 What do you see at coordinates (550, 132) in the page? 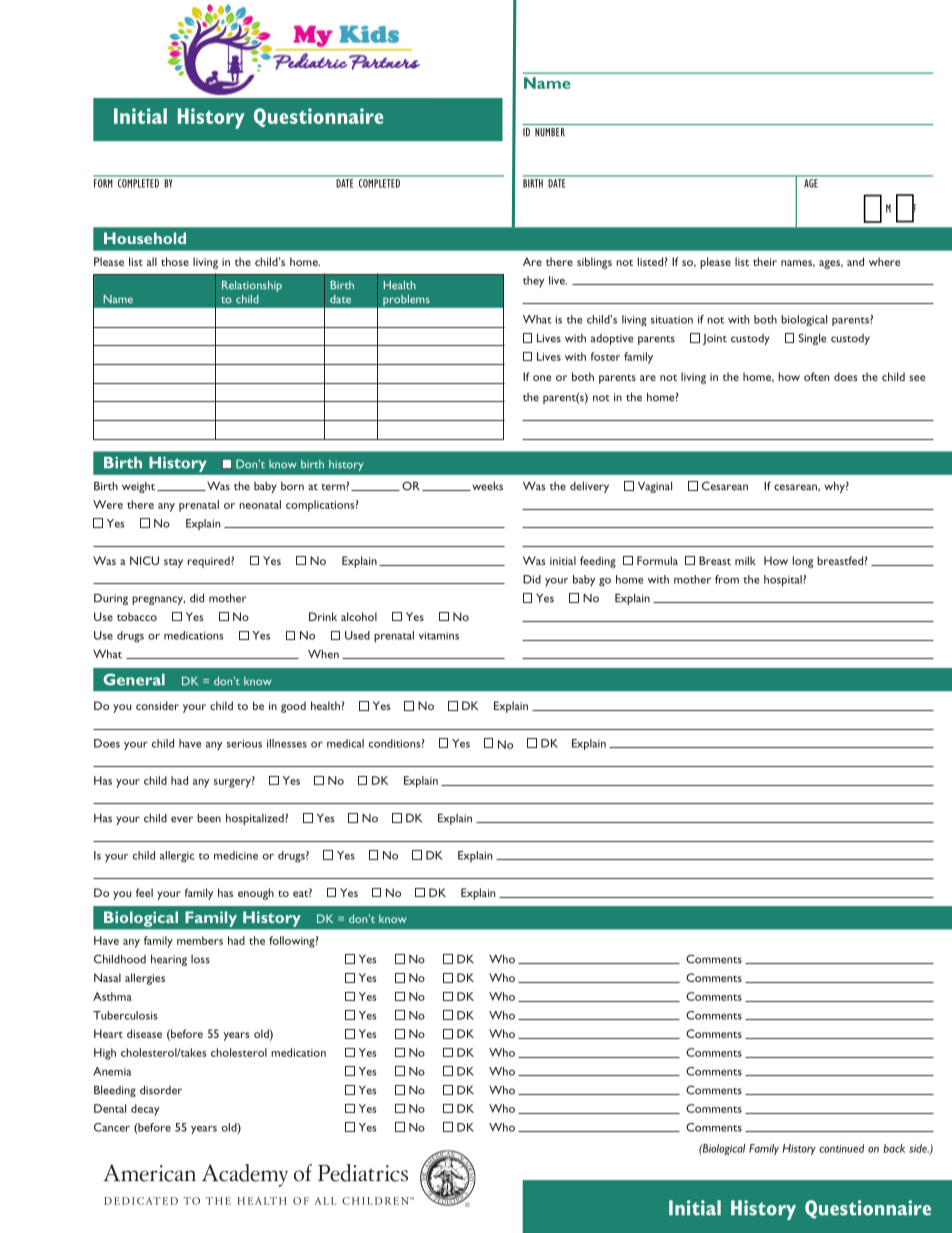
I see `NUMBER` at bounding box center [550, 132].
